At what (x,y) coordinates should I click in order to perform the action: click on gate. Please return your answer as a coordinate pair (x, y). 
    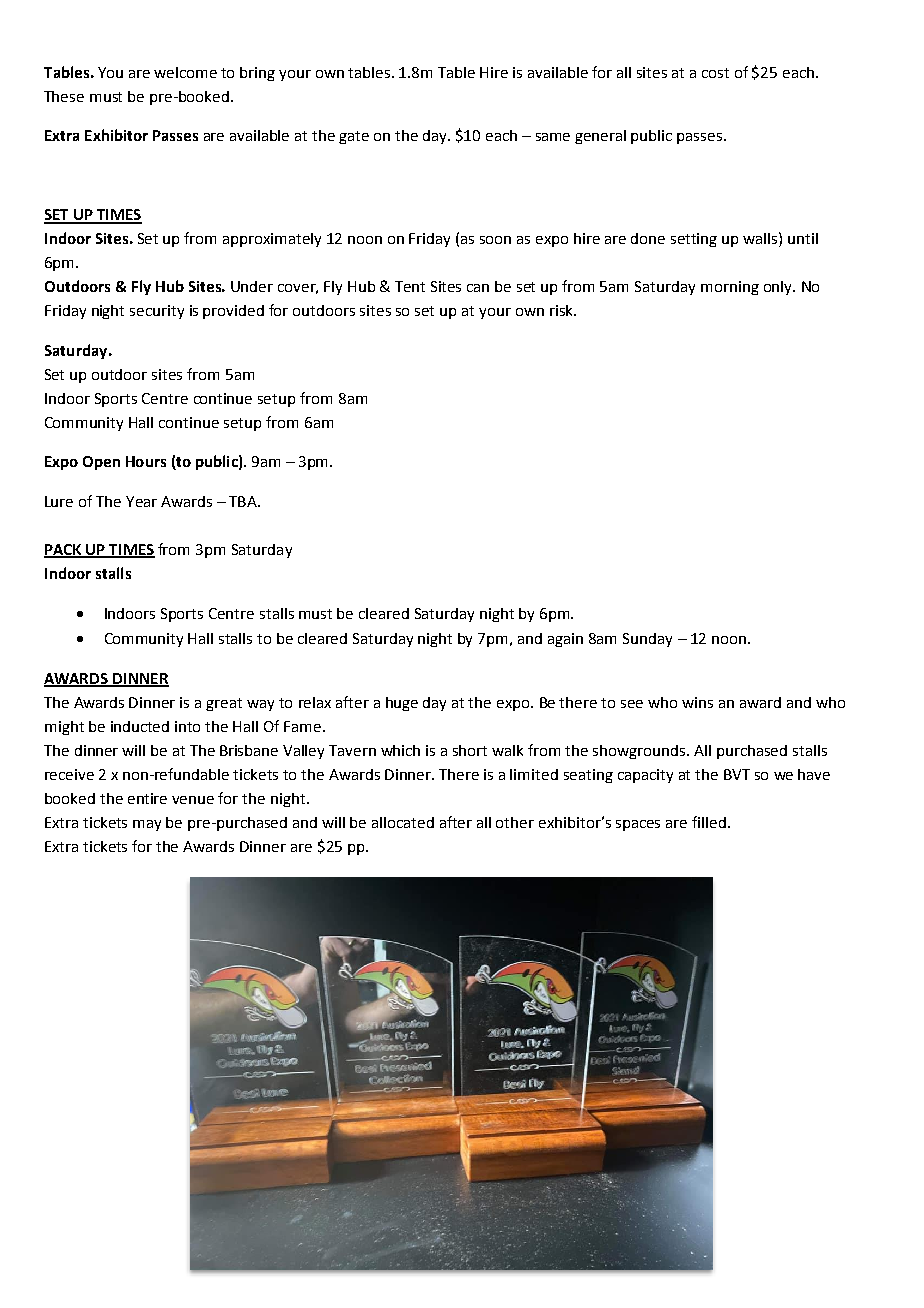
    Looking at the image, I should click on (354, 137).
